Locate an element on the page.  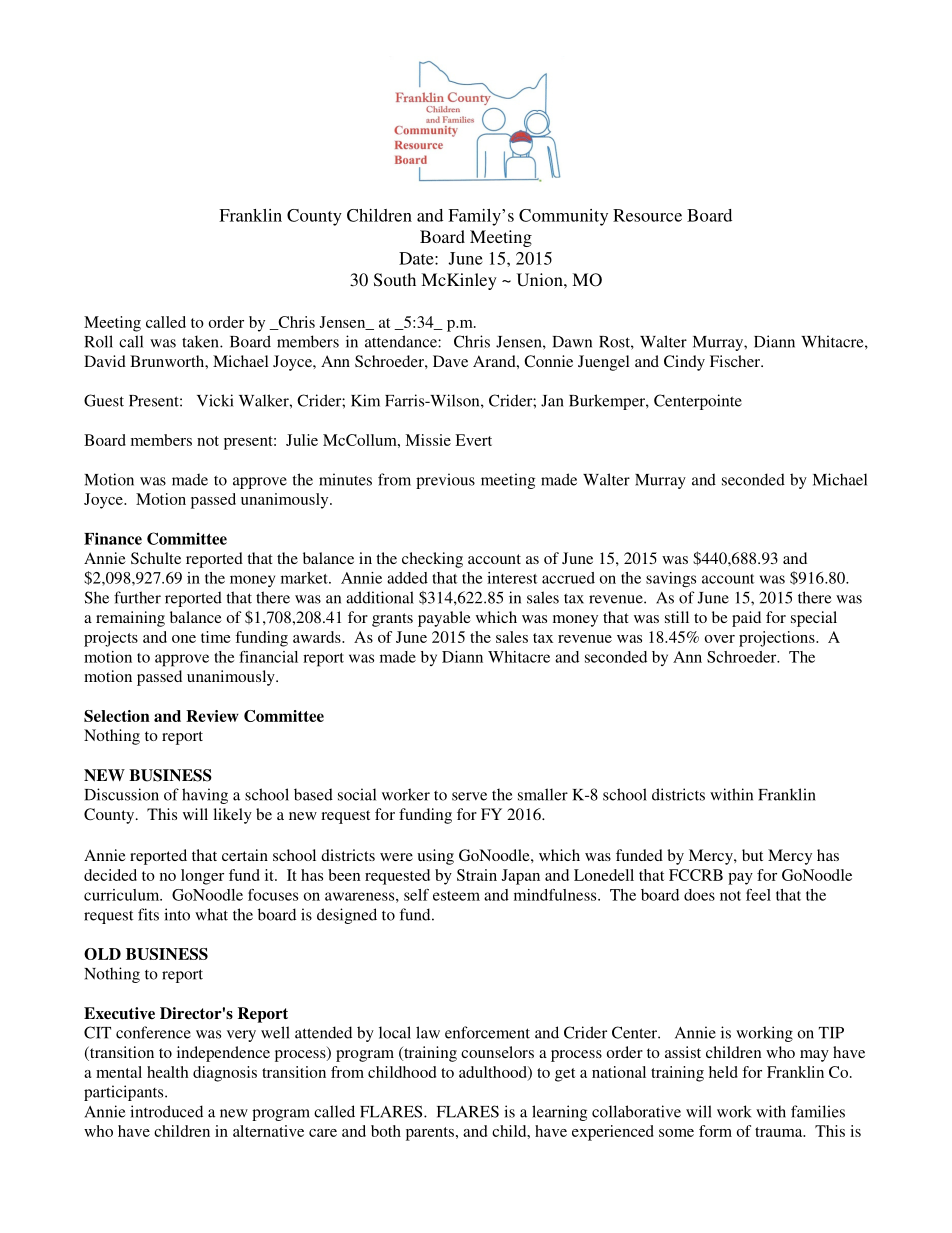
South is located at coordinates (395, 280).
